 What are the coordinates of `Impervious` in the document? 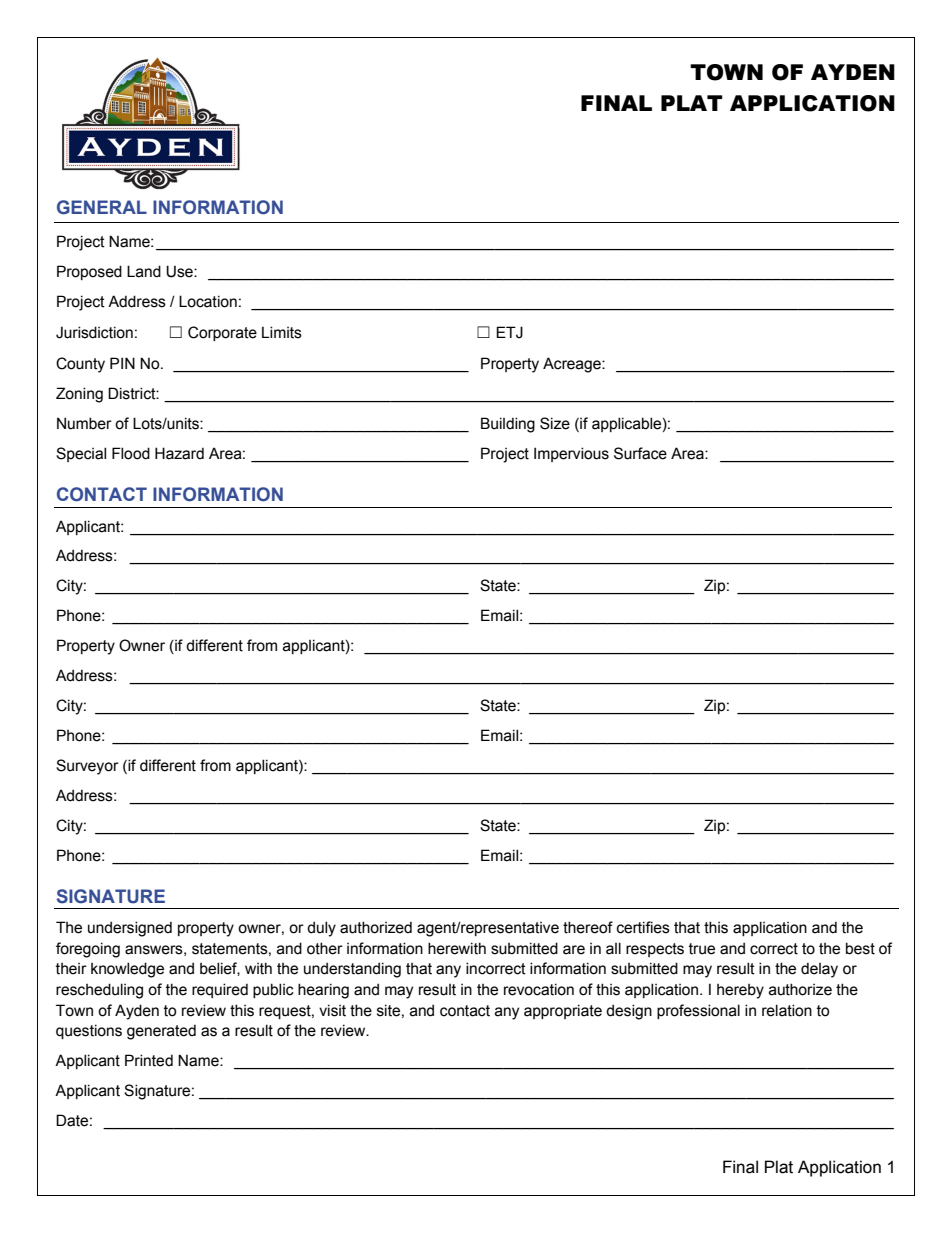 It's located at (571, 454).
